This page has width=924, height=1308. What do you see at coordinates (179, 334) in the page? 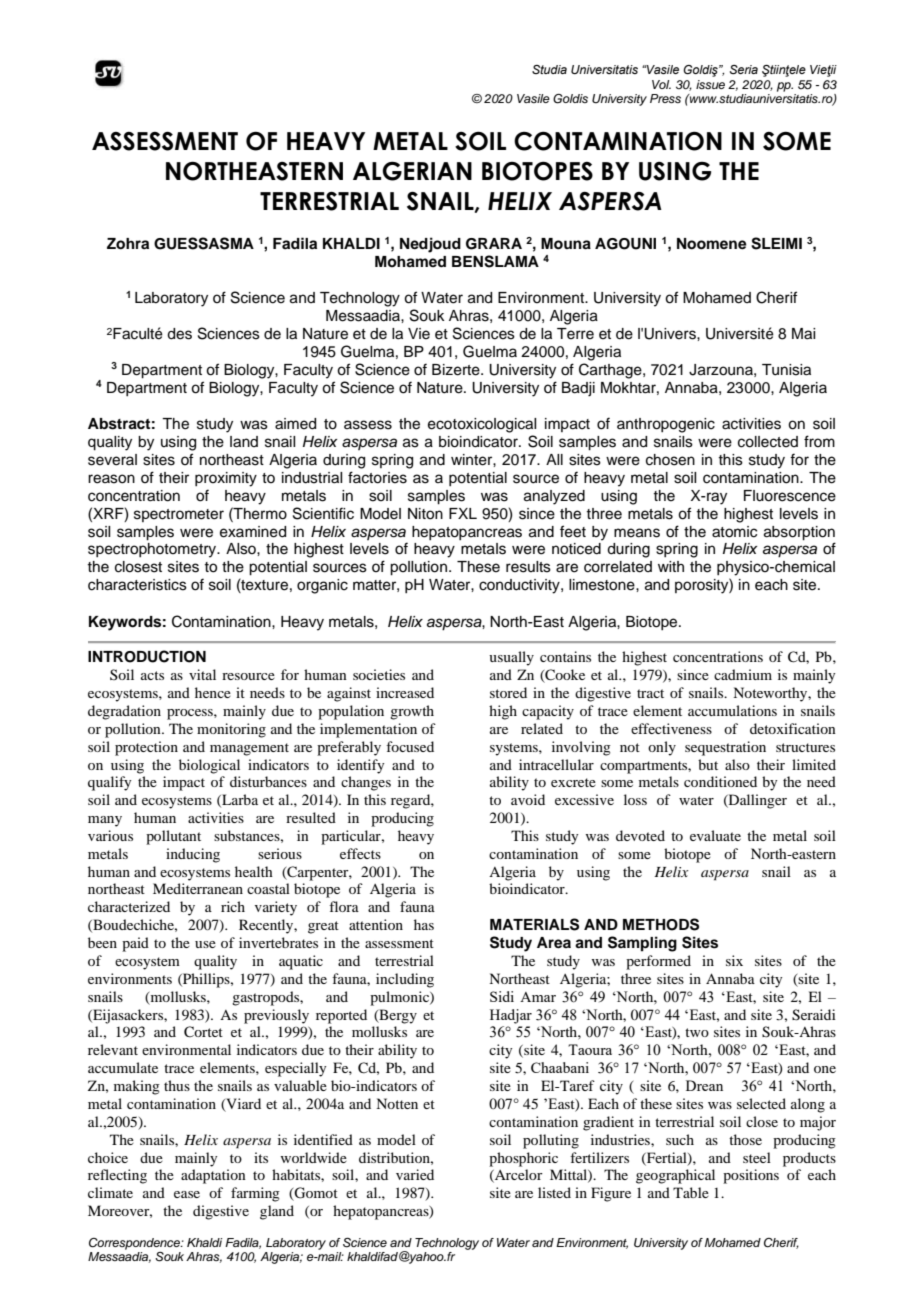
I see `des` at bounding box center [179, 334].
